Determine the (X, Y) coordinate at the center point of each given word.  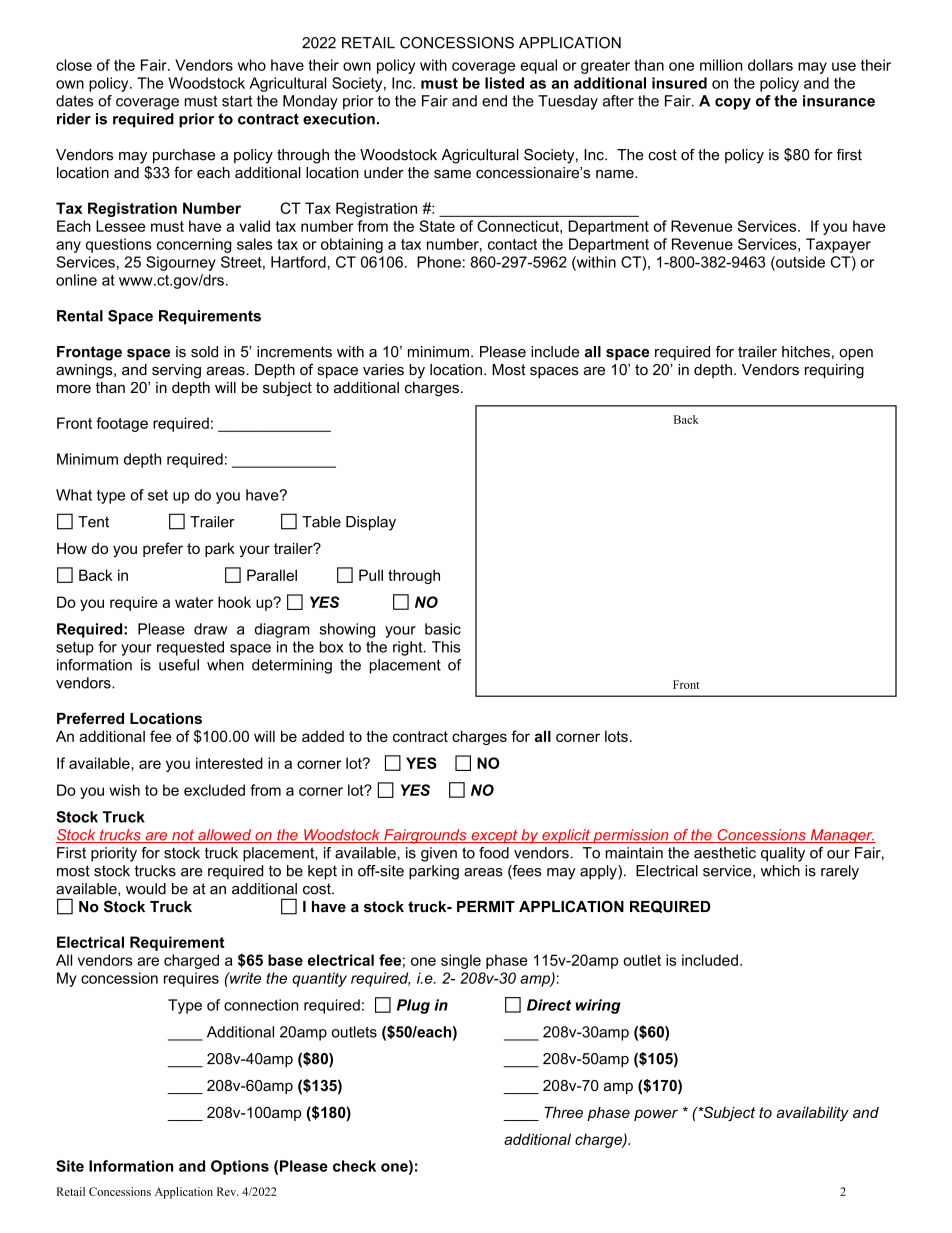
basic (443, 629)
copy (733, 104)
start (237, 101)
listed (504, 83)
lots (616, 736)
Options (240, 1167)
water (194, 602)
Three (563, 1112)
